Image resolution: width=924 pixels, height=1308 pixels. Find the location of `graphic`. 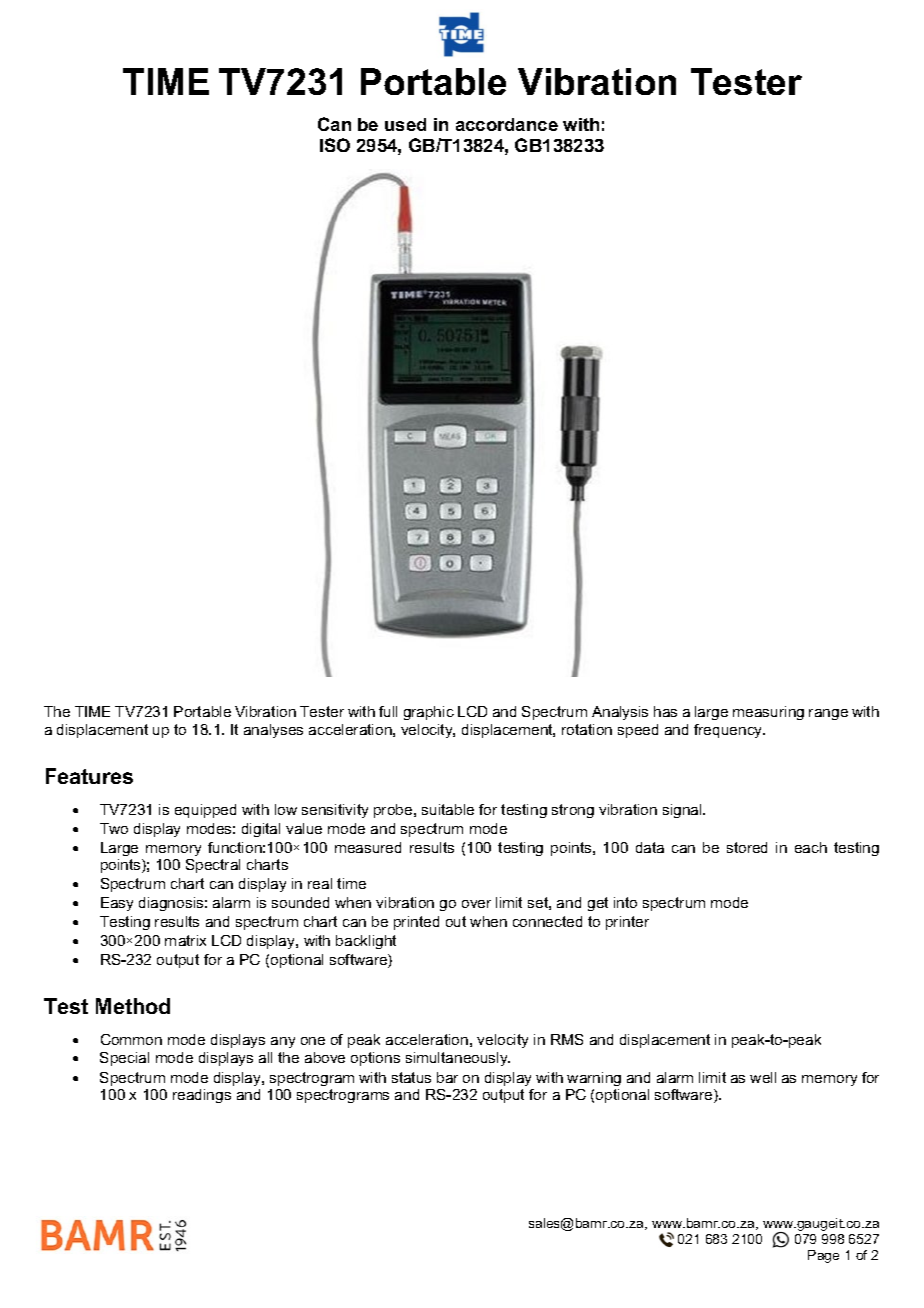

graphic is located at coordinates (429, 713).
